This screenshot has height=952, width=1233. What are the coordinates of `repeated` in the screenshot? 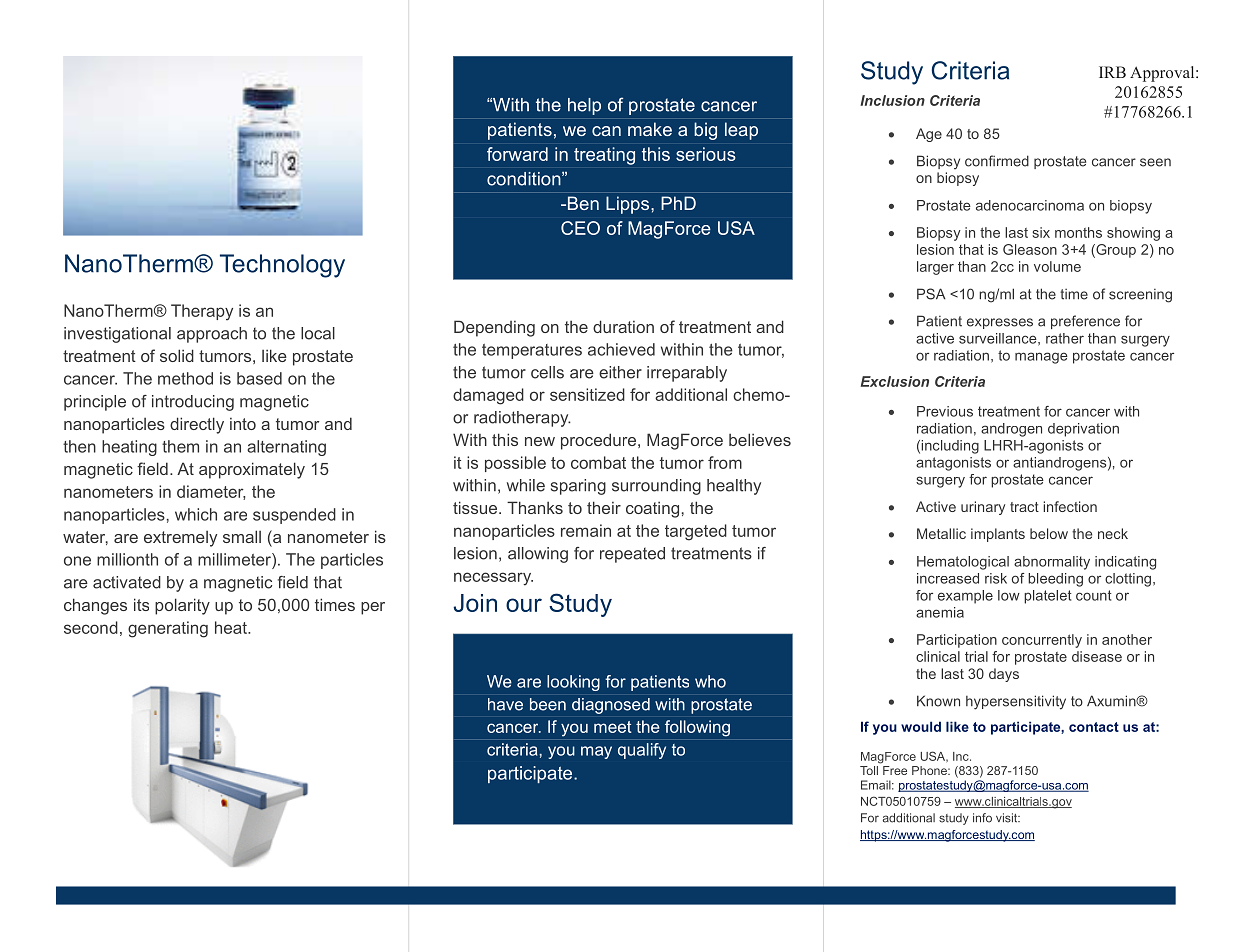 It's located at (632, 555).
